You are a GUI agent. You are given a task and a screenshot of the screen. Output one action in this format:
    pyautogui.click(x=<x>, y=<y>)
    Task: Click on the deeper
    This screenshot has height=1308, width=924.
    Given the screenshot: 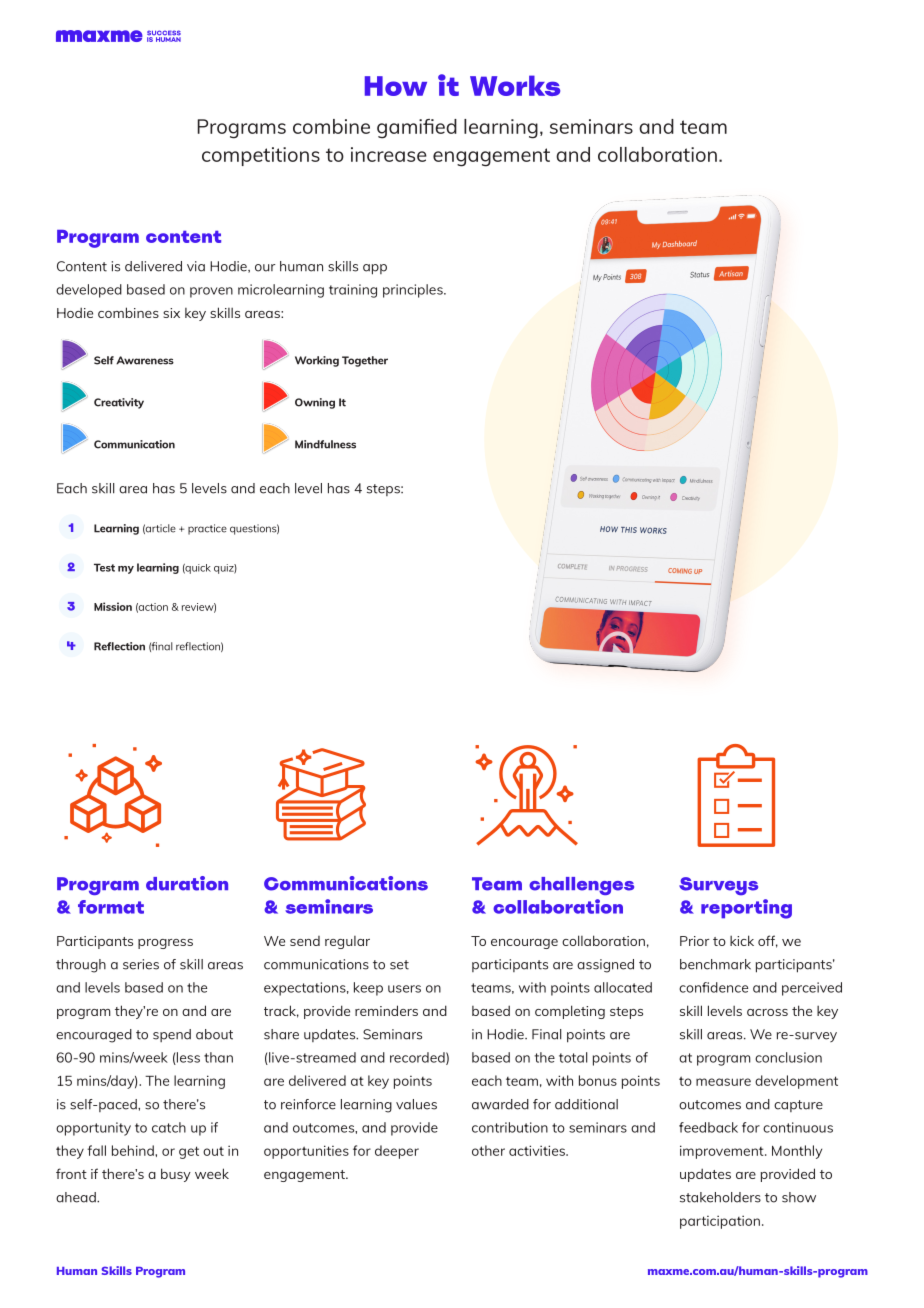 What is the action you would take?
    pyautogui.click(x=397, y=1152)
